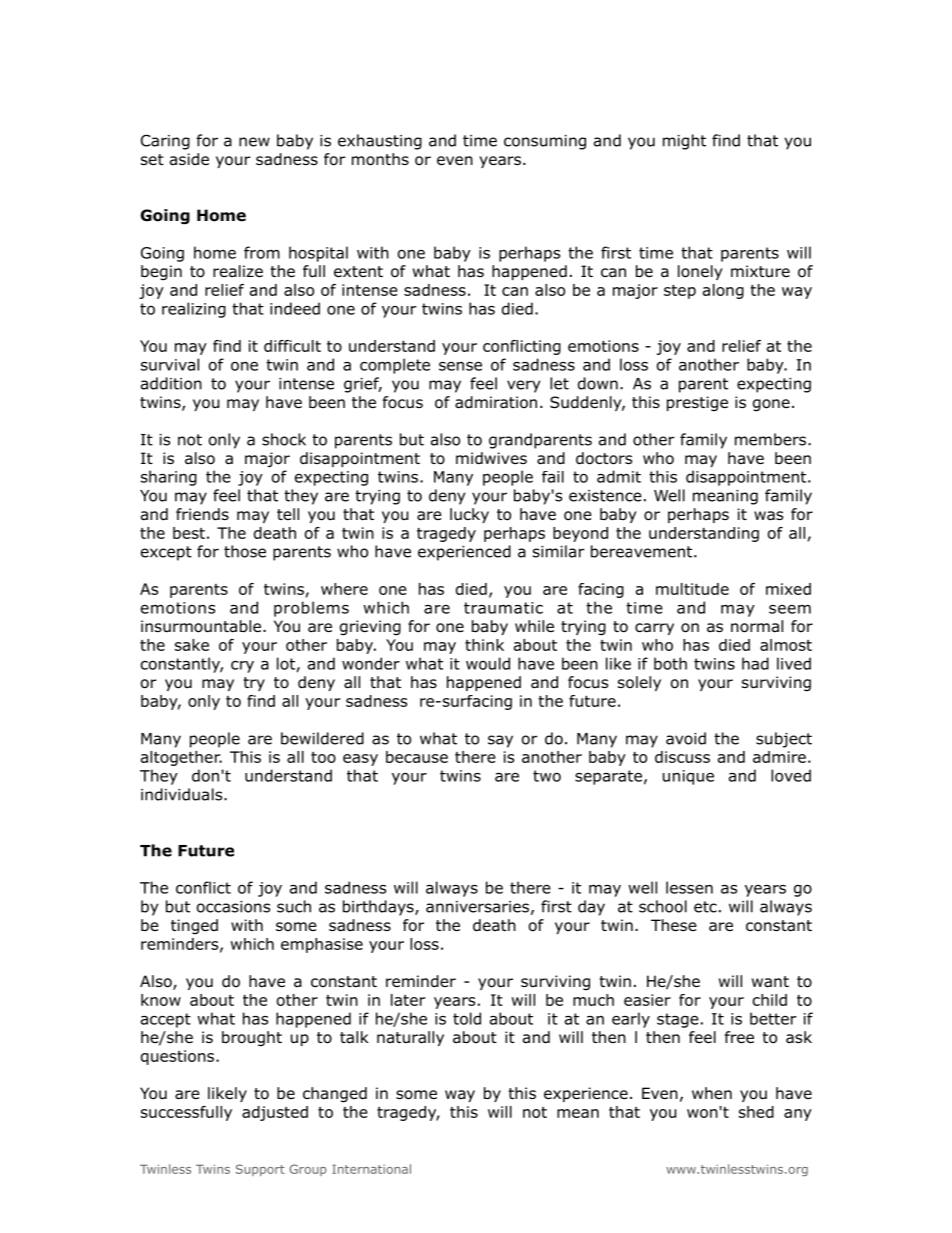 The height and width of the document is (1233, 952). Describe the element at coordinates (697, 403) in the document. I see `prestige` at that location.
